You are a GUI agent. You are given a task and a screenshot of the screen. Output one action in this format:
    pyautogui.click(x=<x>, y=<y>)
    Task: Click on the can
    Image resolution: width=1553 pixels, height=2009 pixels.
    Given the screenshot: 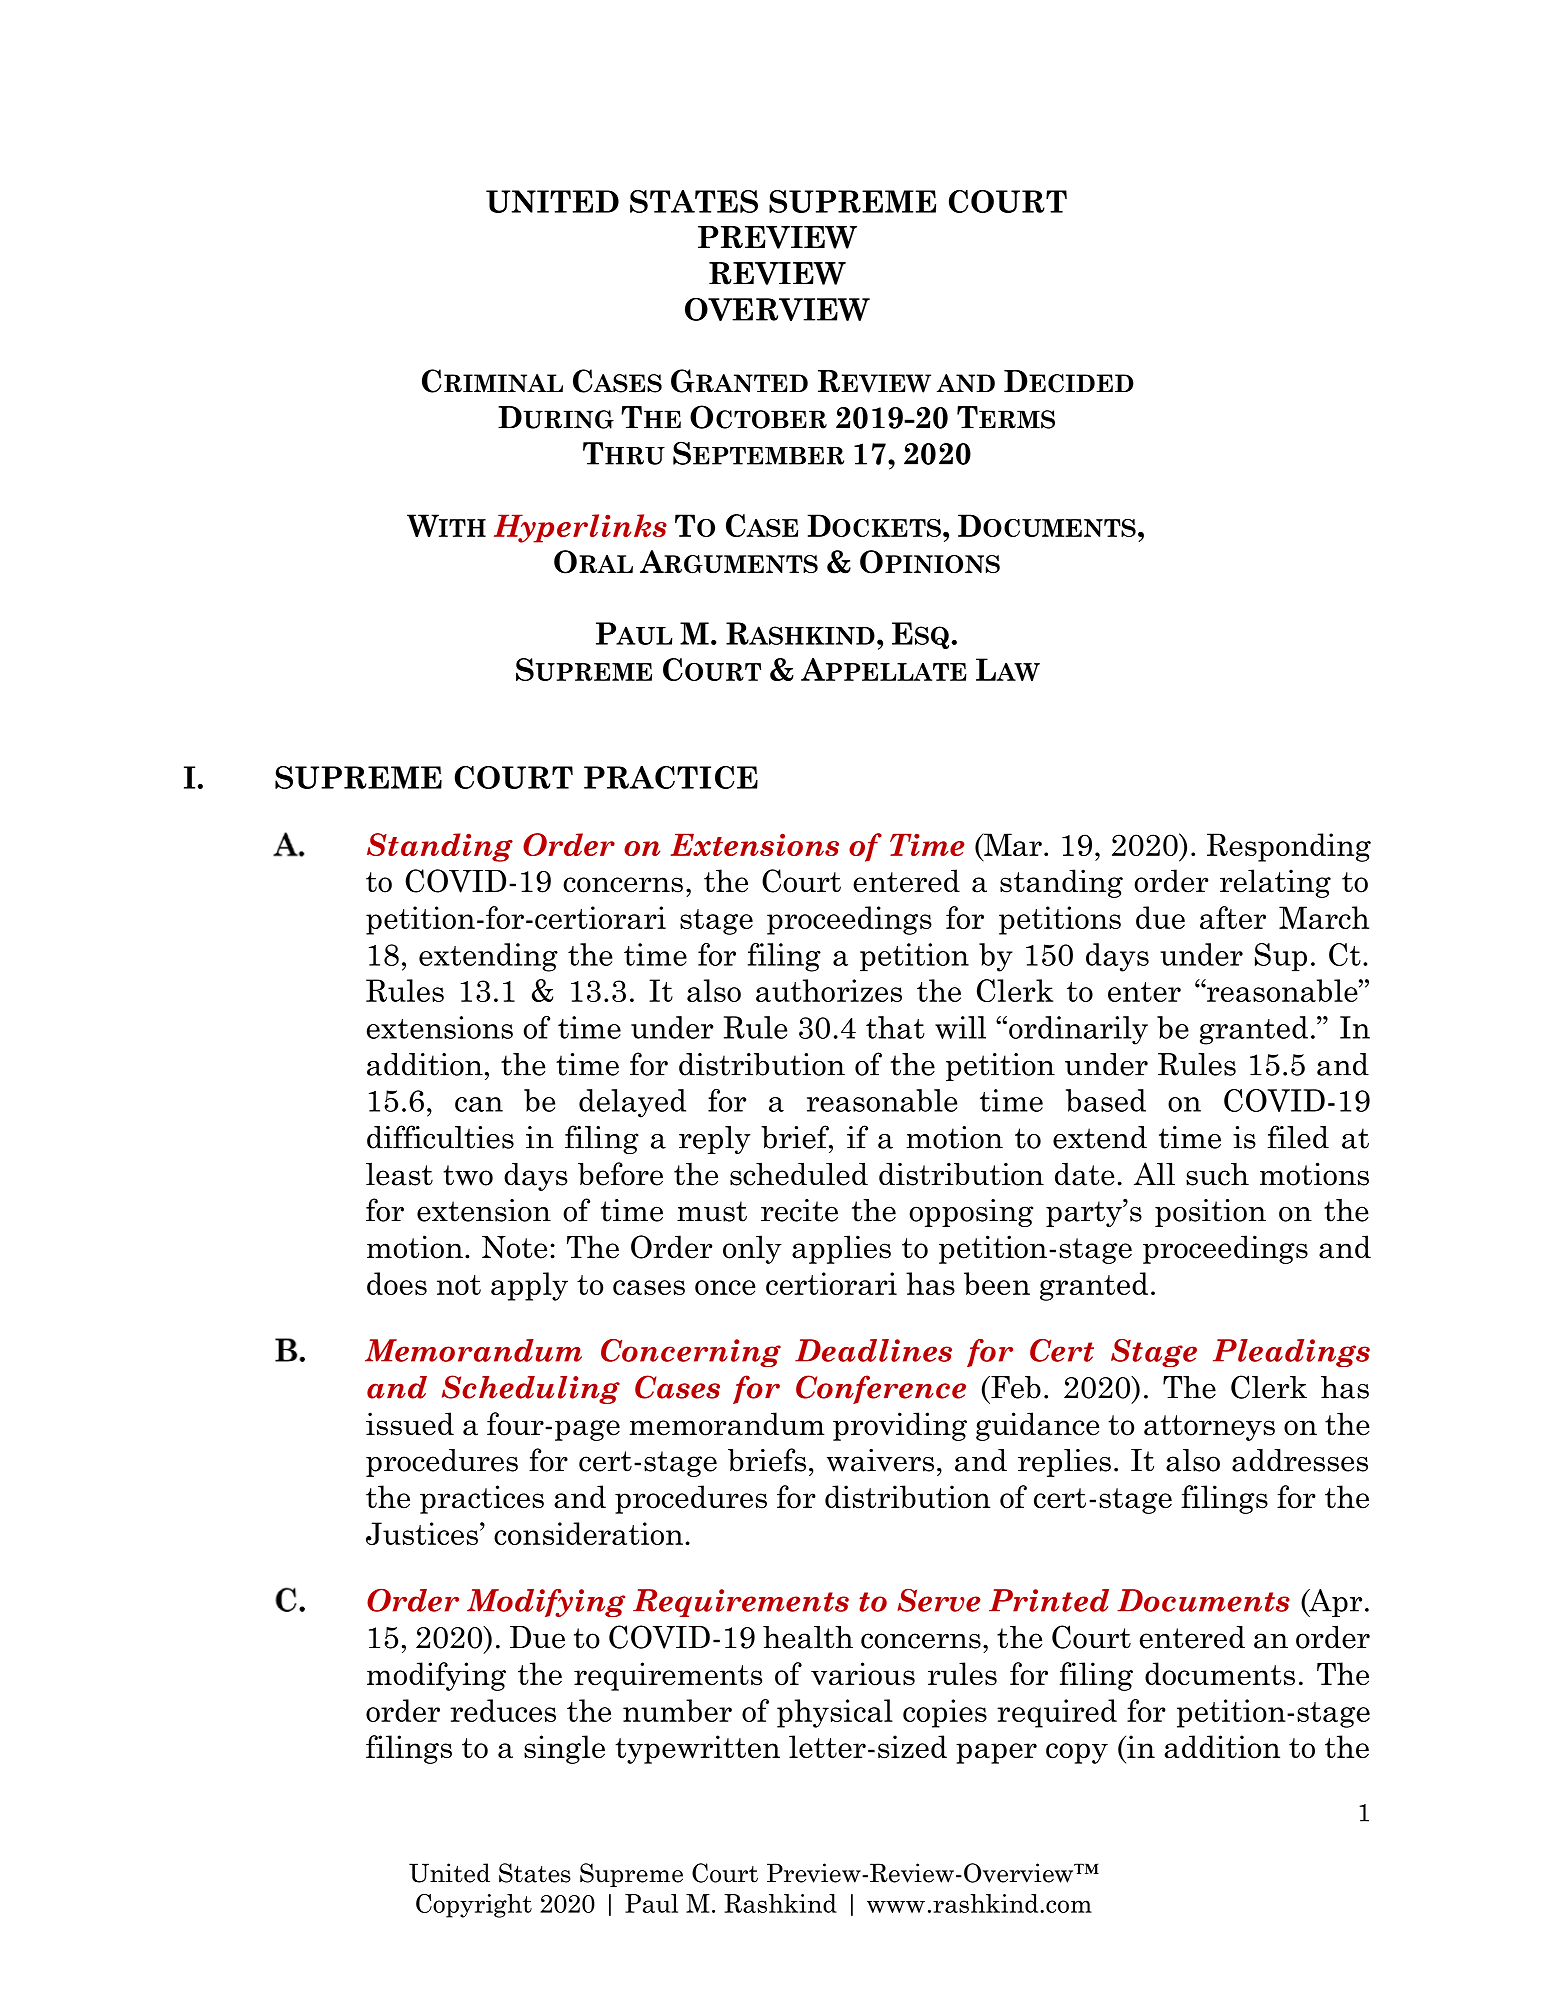 What is the action you would take?
    pyautogui.click(x=479, y=1104)
